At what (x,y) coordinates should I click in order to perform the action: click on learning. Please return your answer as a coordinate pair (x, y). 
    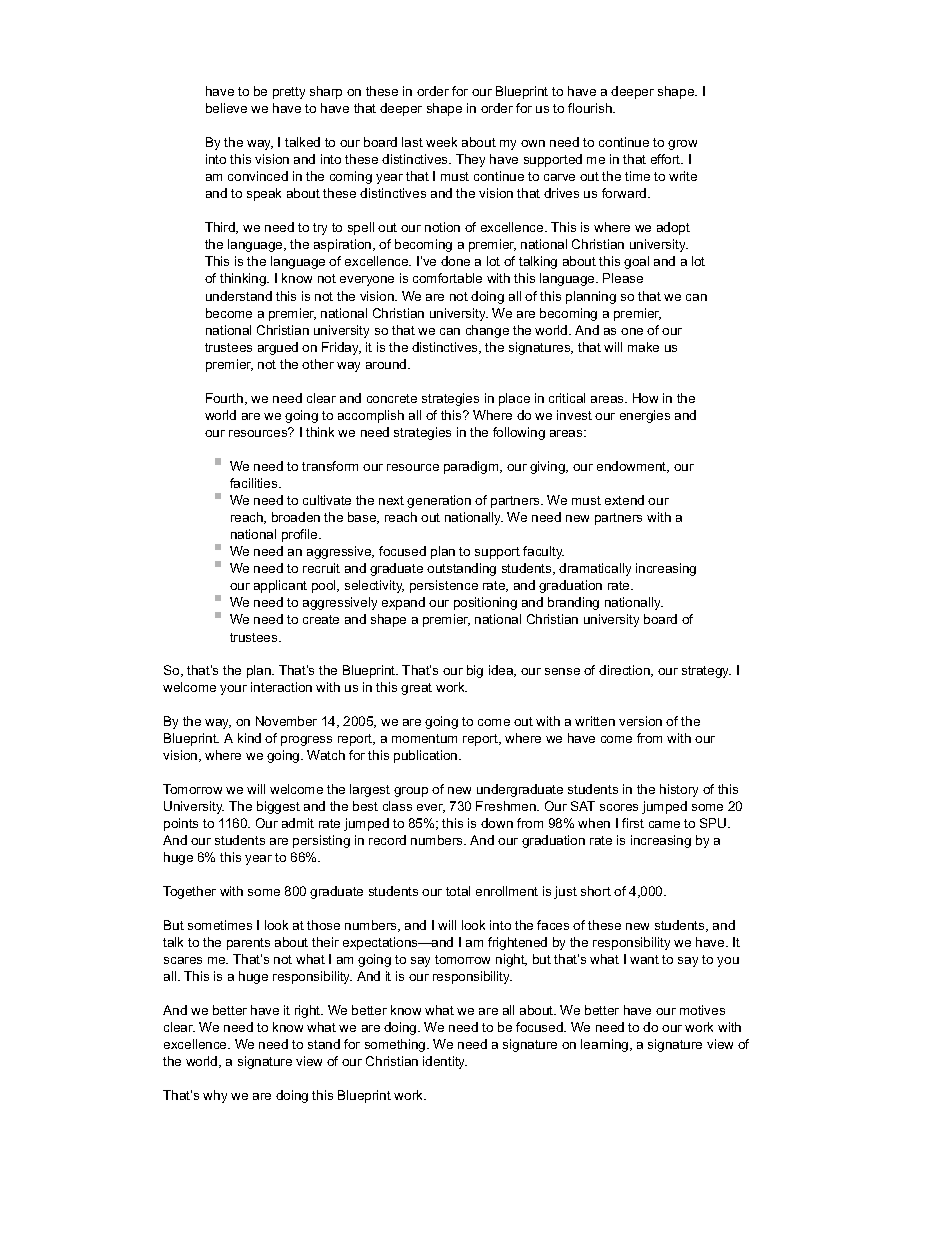
    Looking at the image, I should click on (606, 1045).
